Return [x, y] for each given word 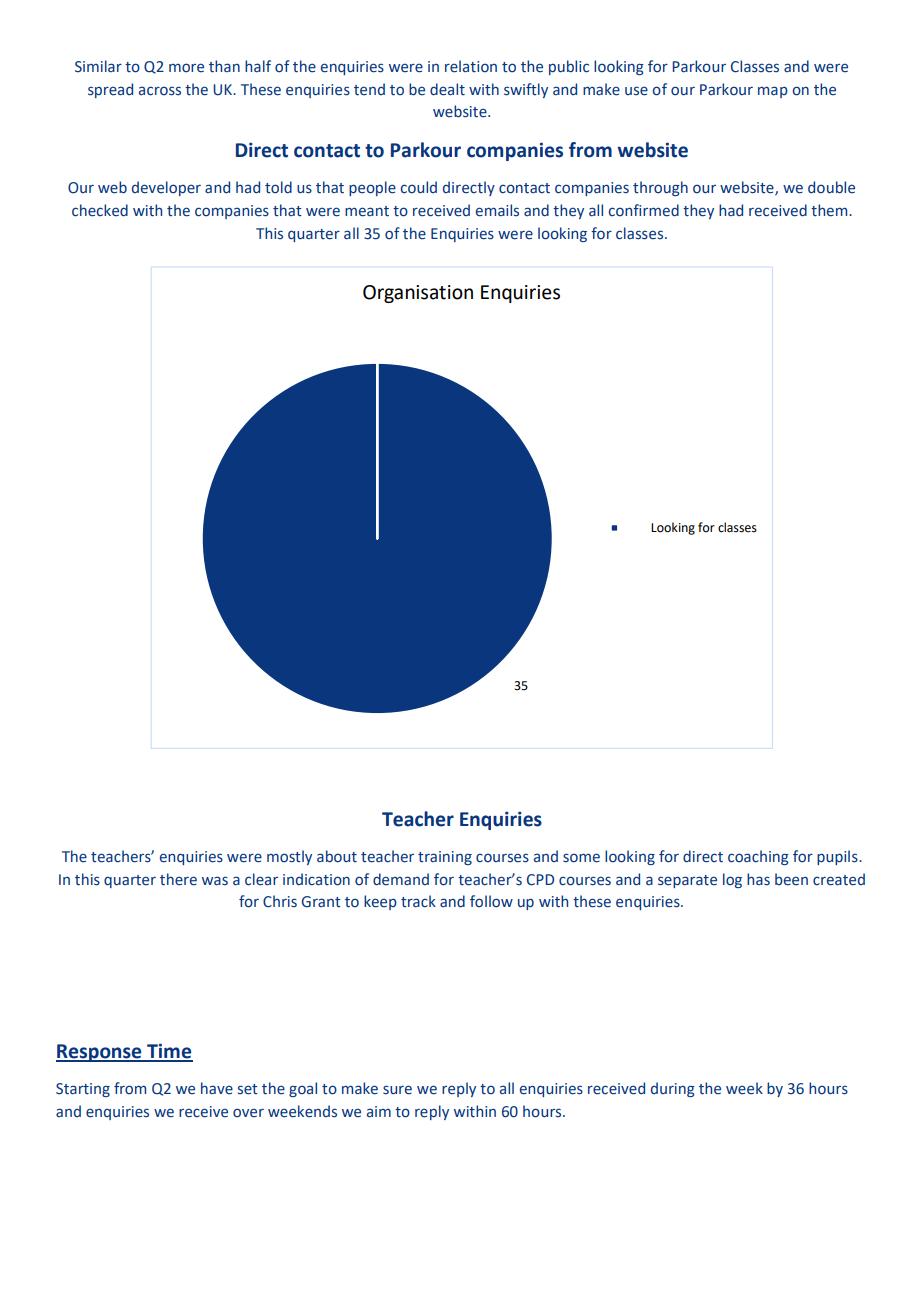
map [773, 92]
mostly [289, 857]
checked [100, 210]
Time [169, 1052]
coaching [758, 857]
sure [397, 1090]
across [160, 91]
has [758, 879]
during [673, 1089]
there [178, 879]
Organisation [418, 294]
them [830, 210]
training [445, 858]
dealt [447, 89]
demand [401, 879]
